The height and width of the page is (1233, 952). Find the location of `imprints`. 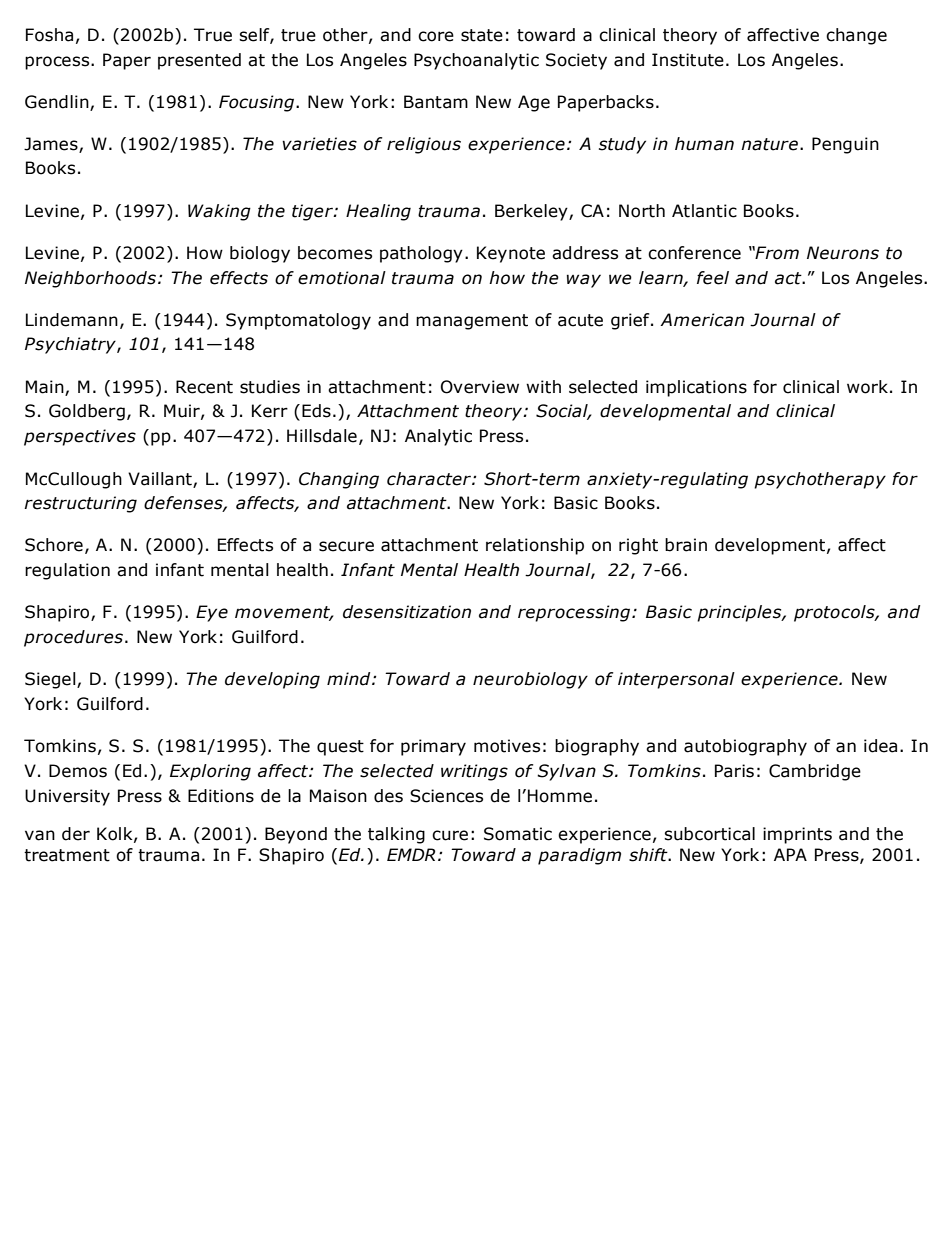

imprints is located at coordinates (797, 835).
